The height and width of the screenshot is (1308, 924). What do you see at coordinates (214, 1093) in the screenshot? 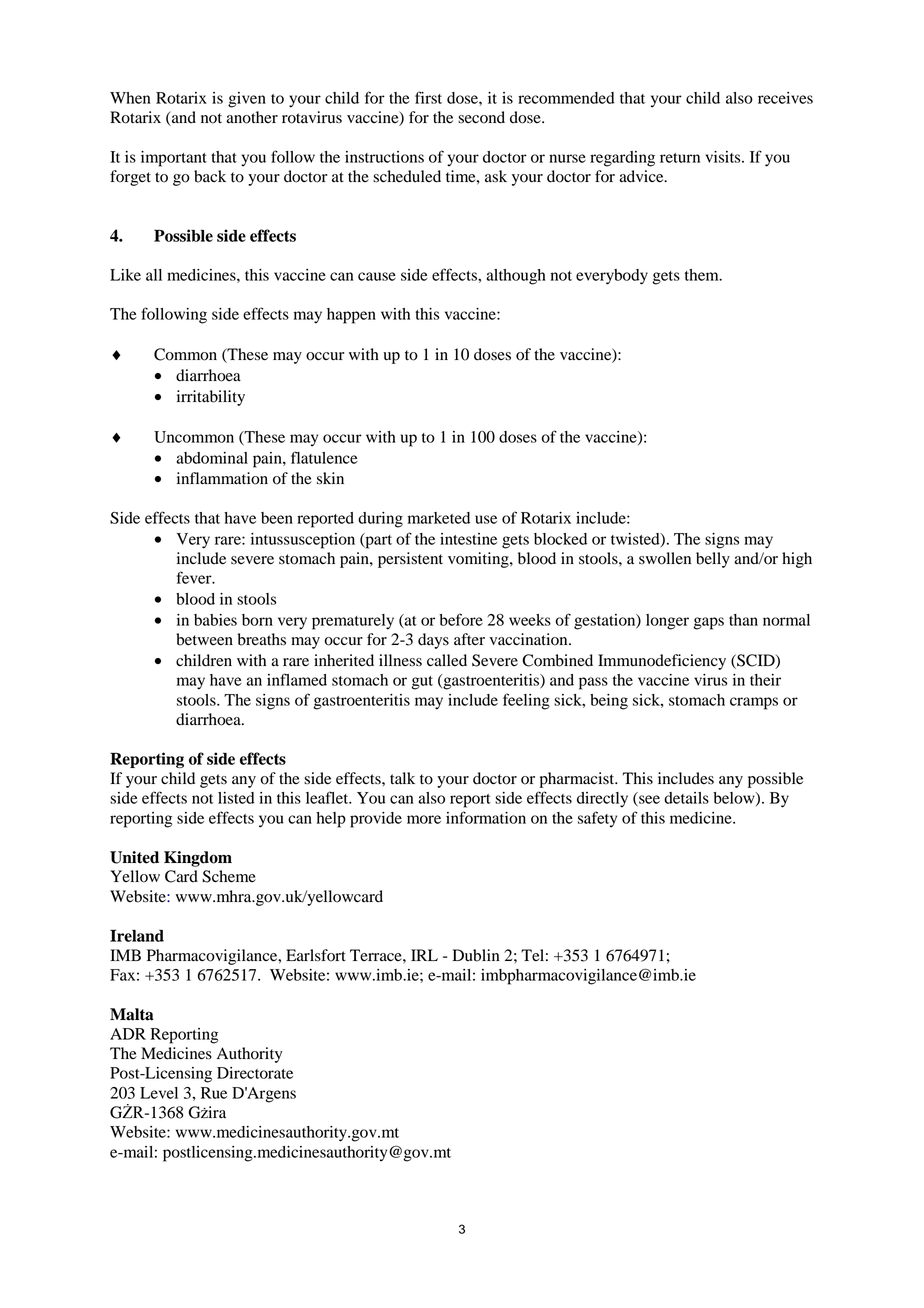
I see `Rue` at bounding box center [214, 1093].
